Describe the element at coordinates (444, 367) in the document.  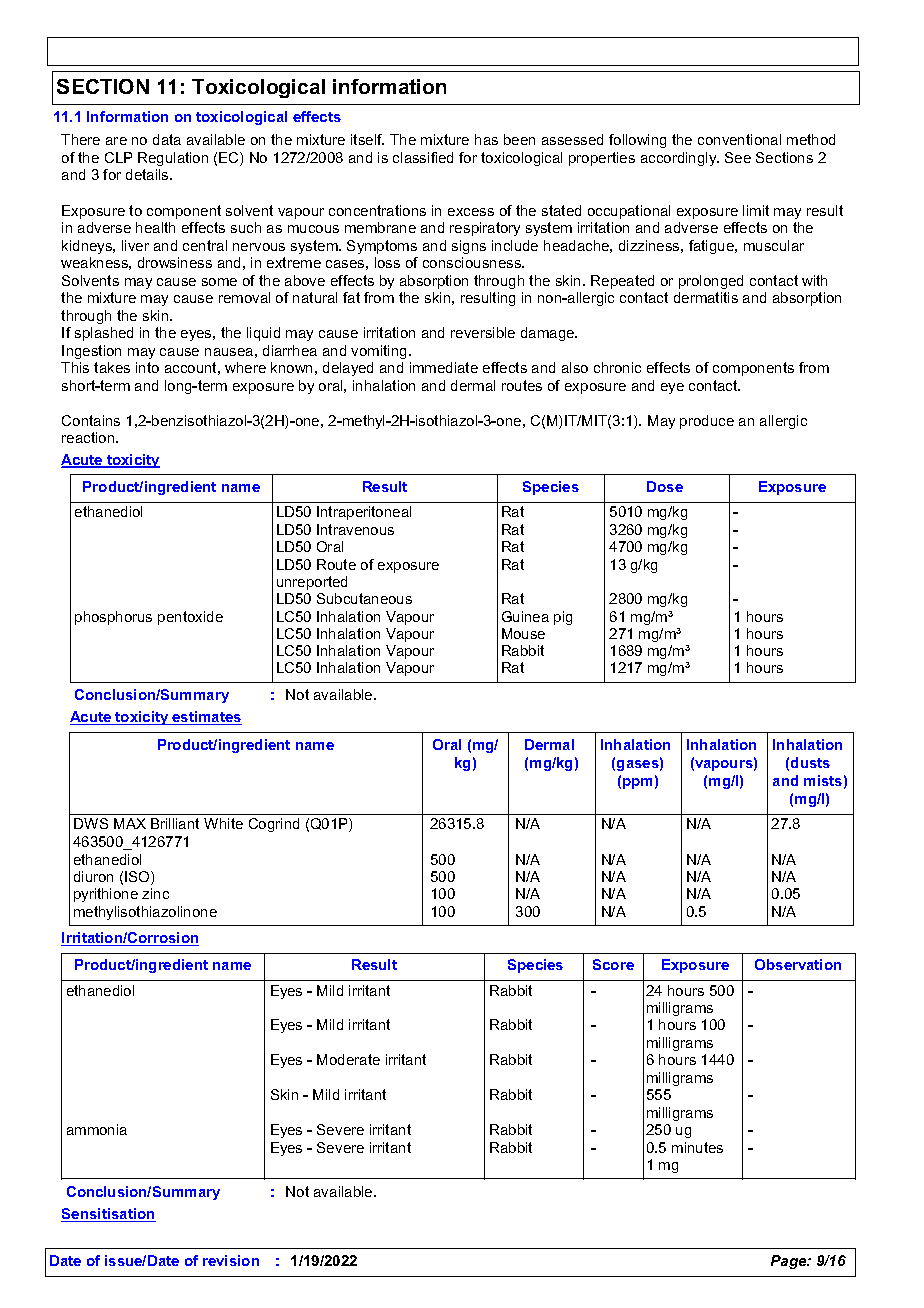
I see `immediate` at that location.
